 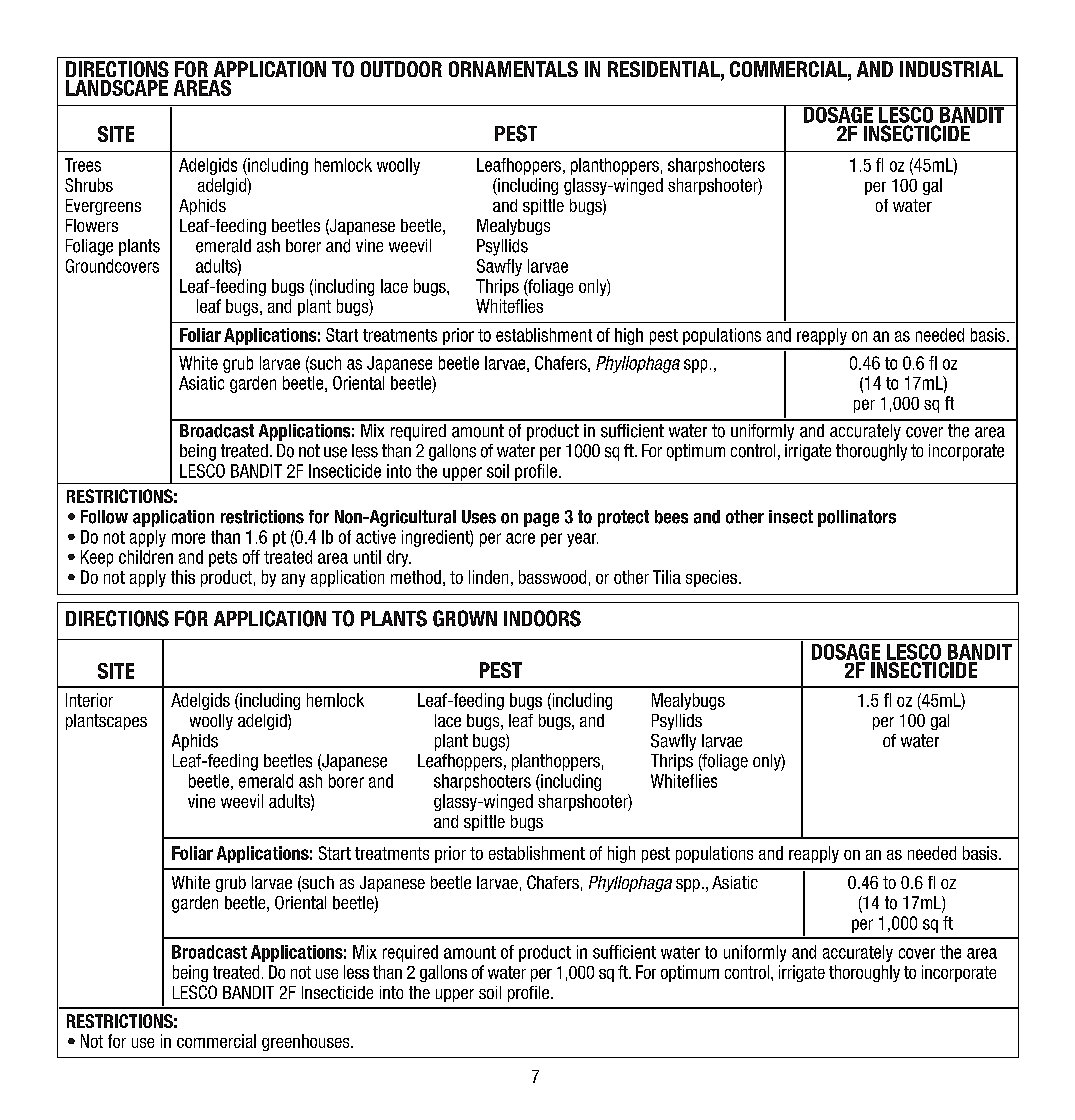 I want to click on OUTDOOR, so click(x=401, y=69).
